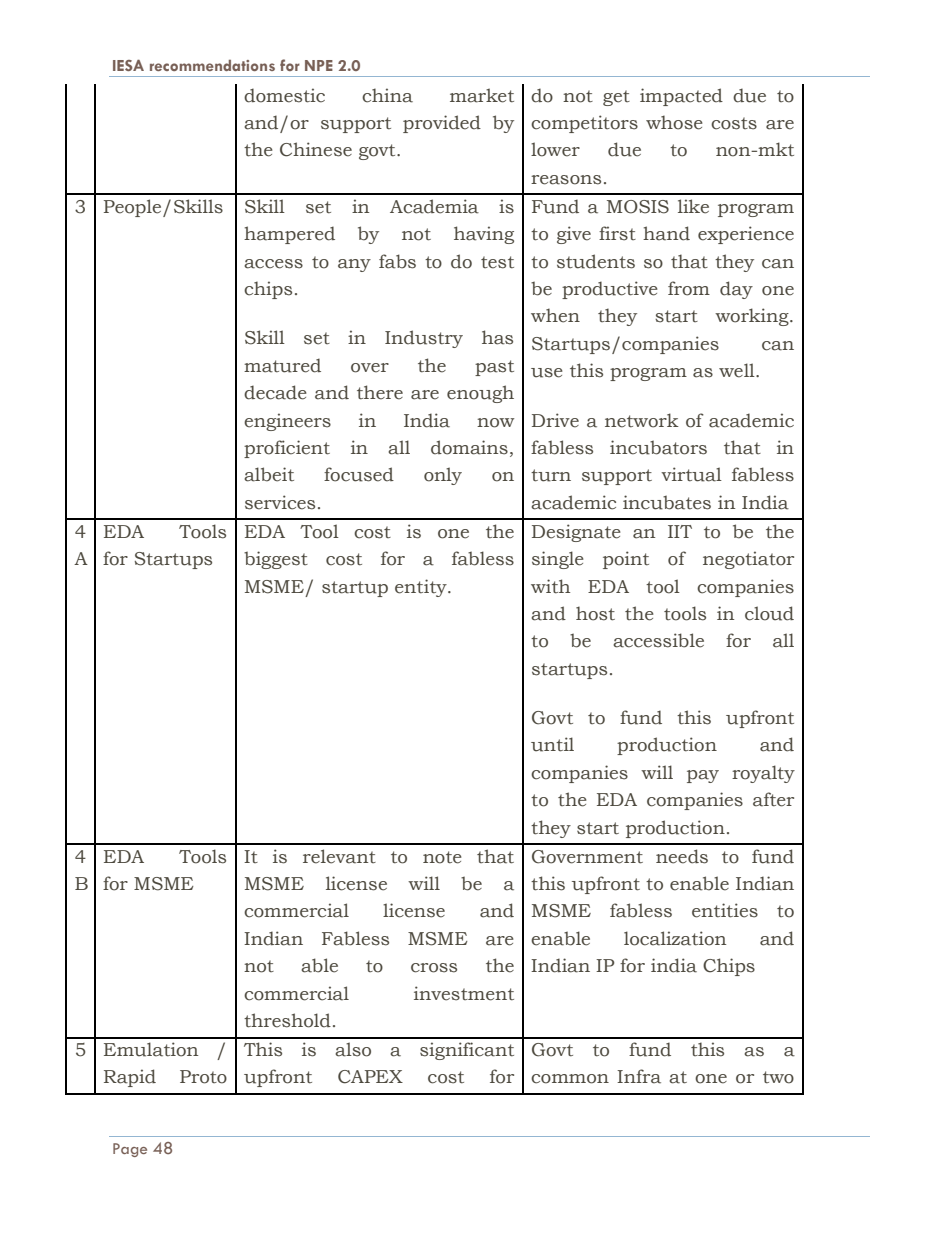 The width and height of the screenshot is (952, 1233). What do you see at coordinates (212, 65) in the screenshot?
I see `recommendations` at bounding box center [212, 65].
